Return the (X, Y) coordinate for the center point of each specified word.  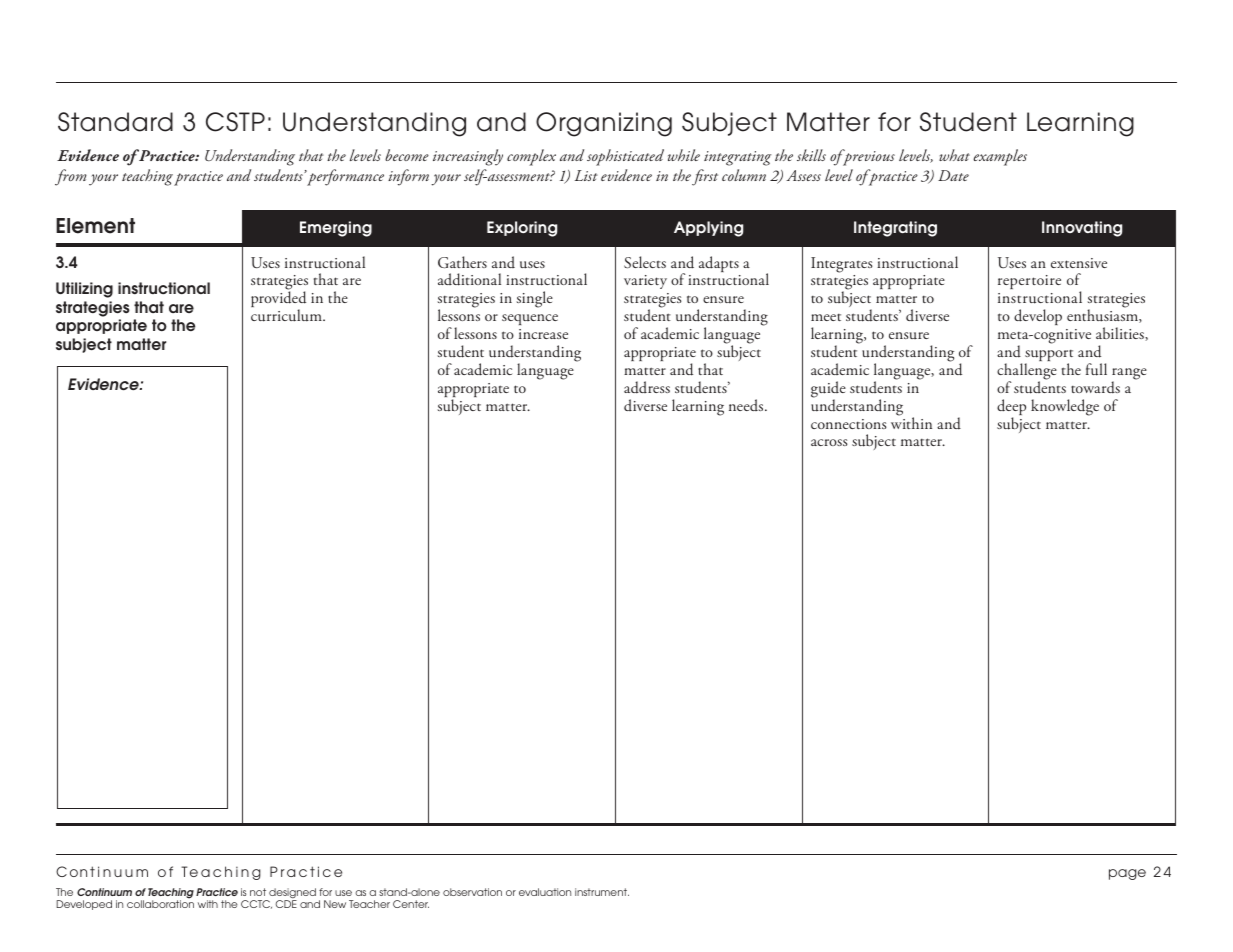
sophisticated (625, 157)
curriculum (287, 315)
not (258, 892)
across (829, 442)
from (71, 177)
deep (1011, 408)
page (1127, 874)
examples (1000, 157)
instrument (602, 892)
